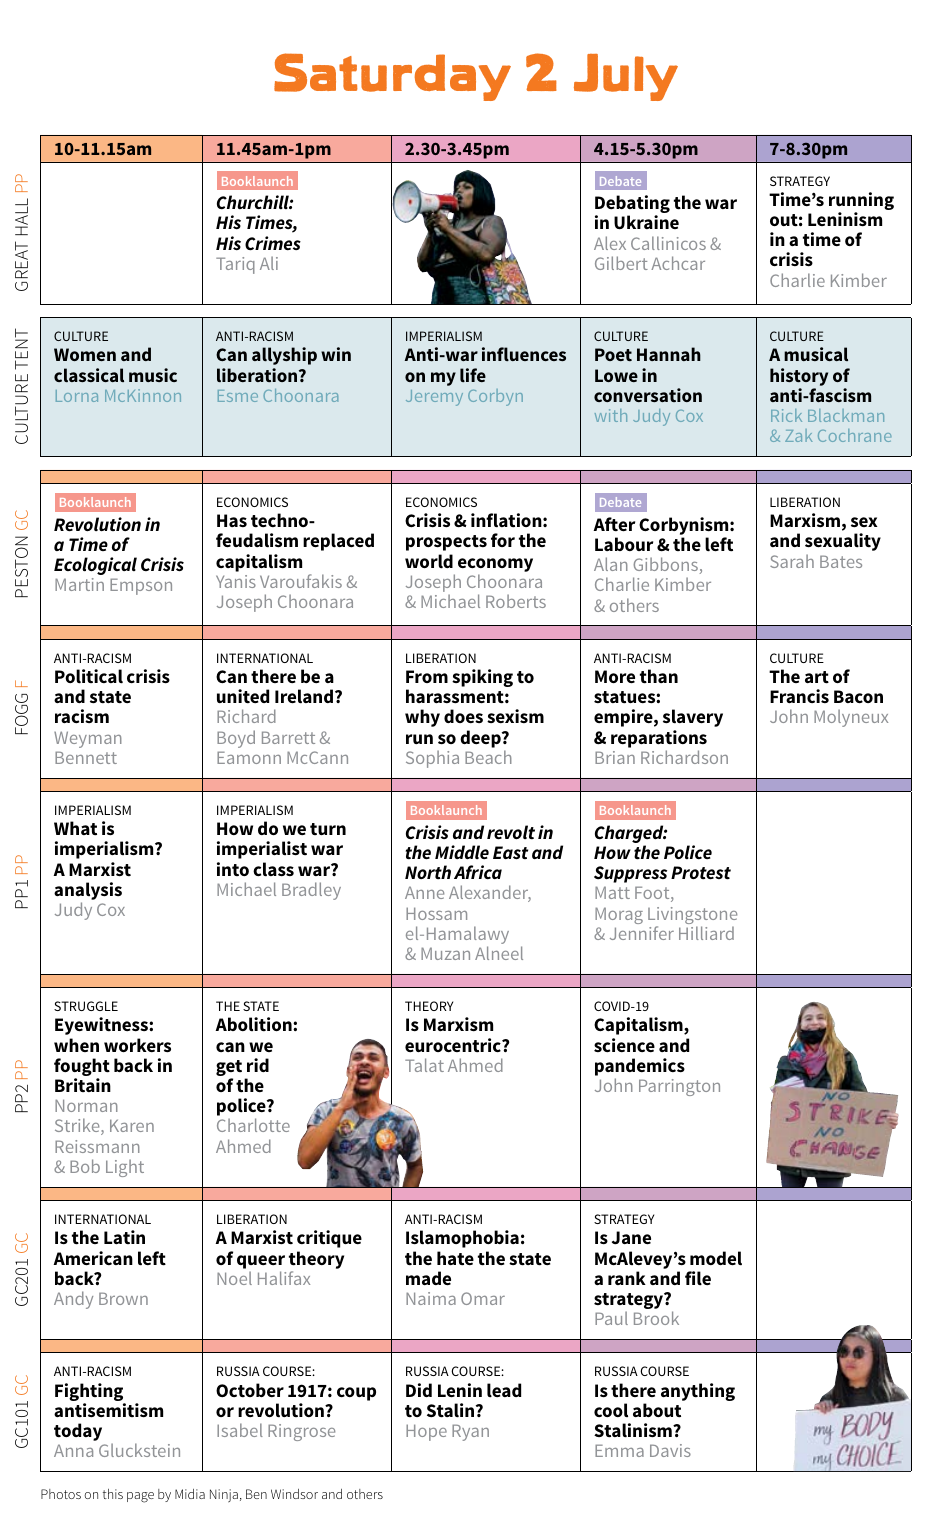 The width and height of the screenshot is (938, 1521). Describe the element at coordinates (792, 561) in the screenshot. I see `Sarah` at that location.
